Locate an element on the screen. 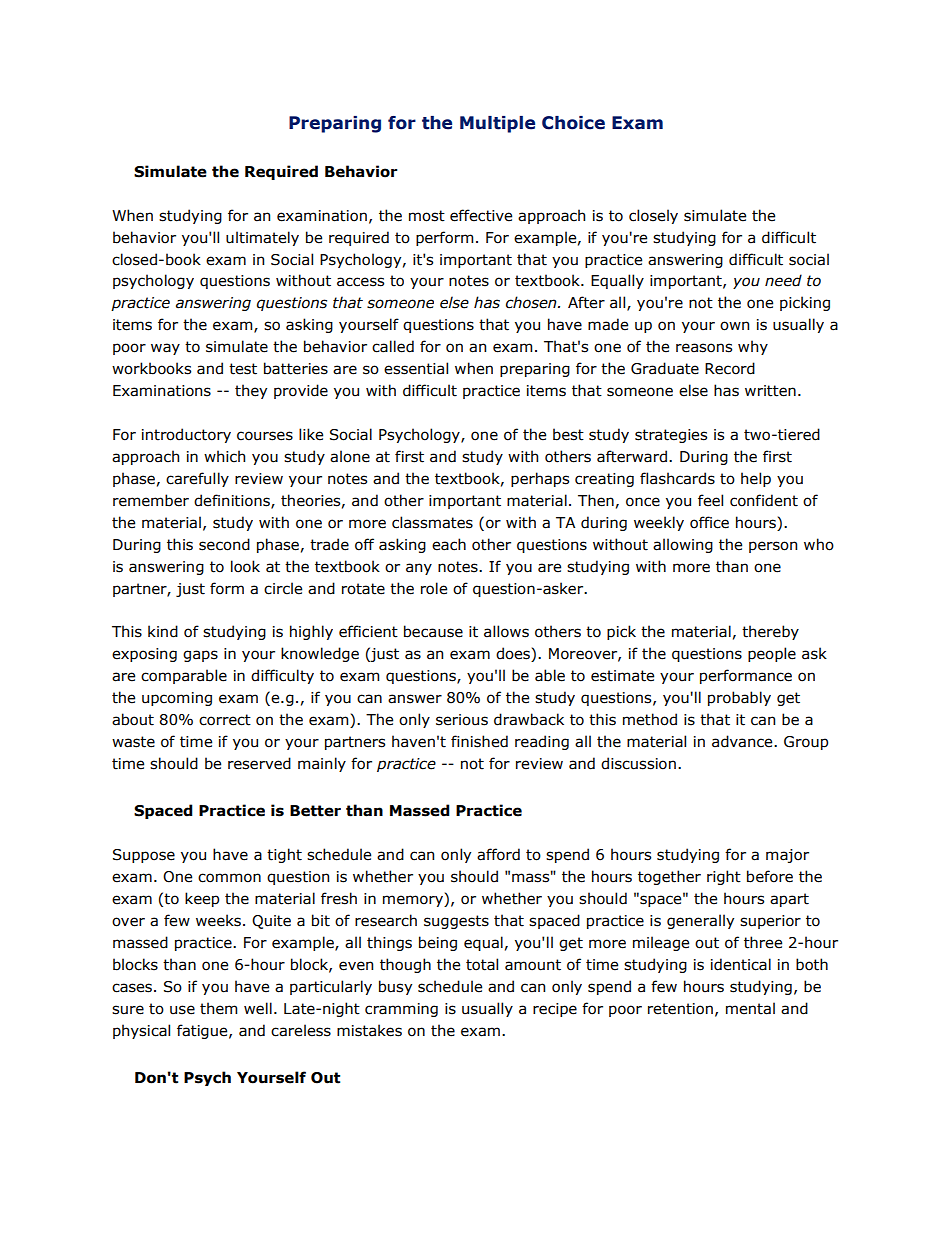 The image size is (952, 1233). major is located at coordinates (787, 856).
